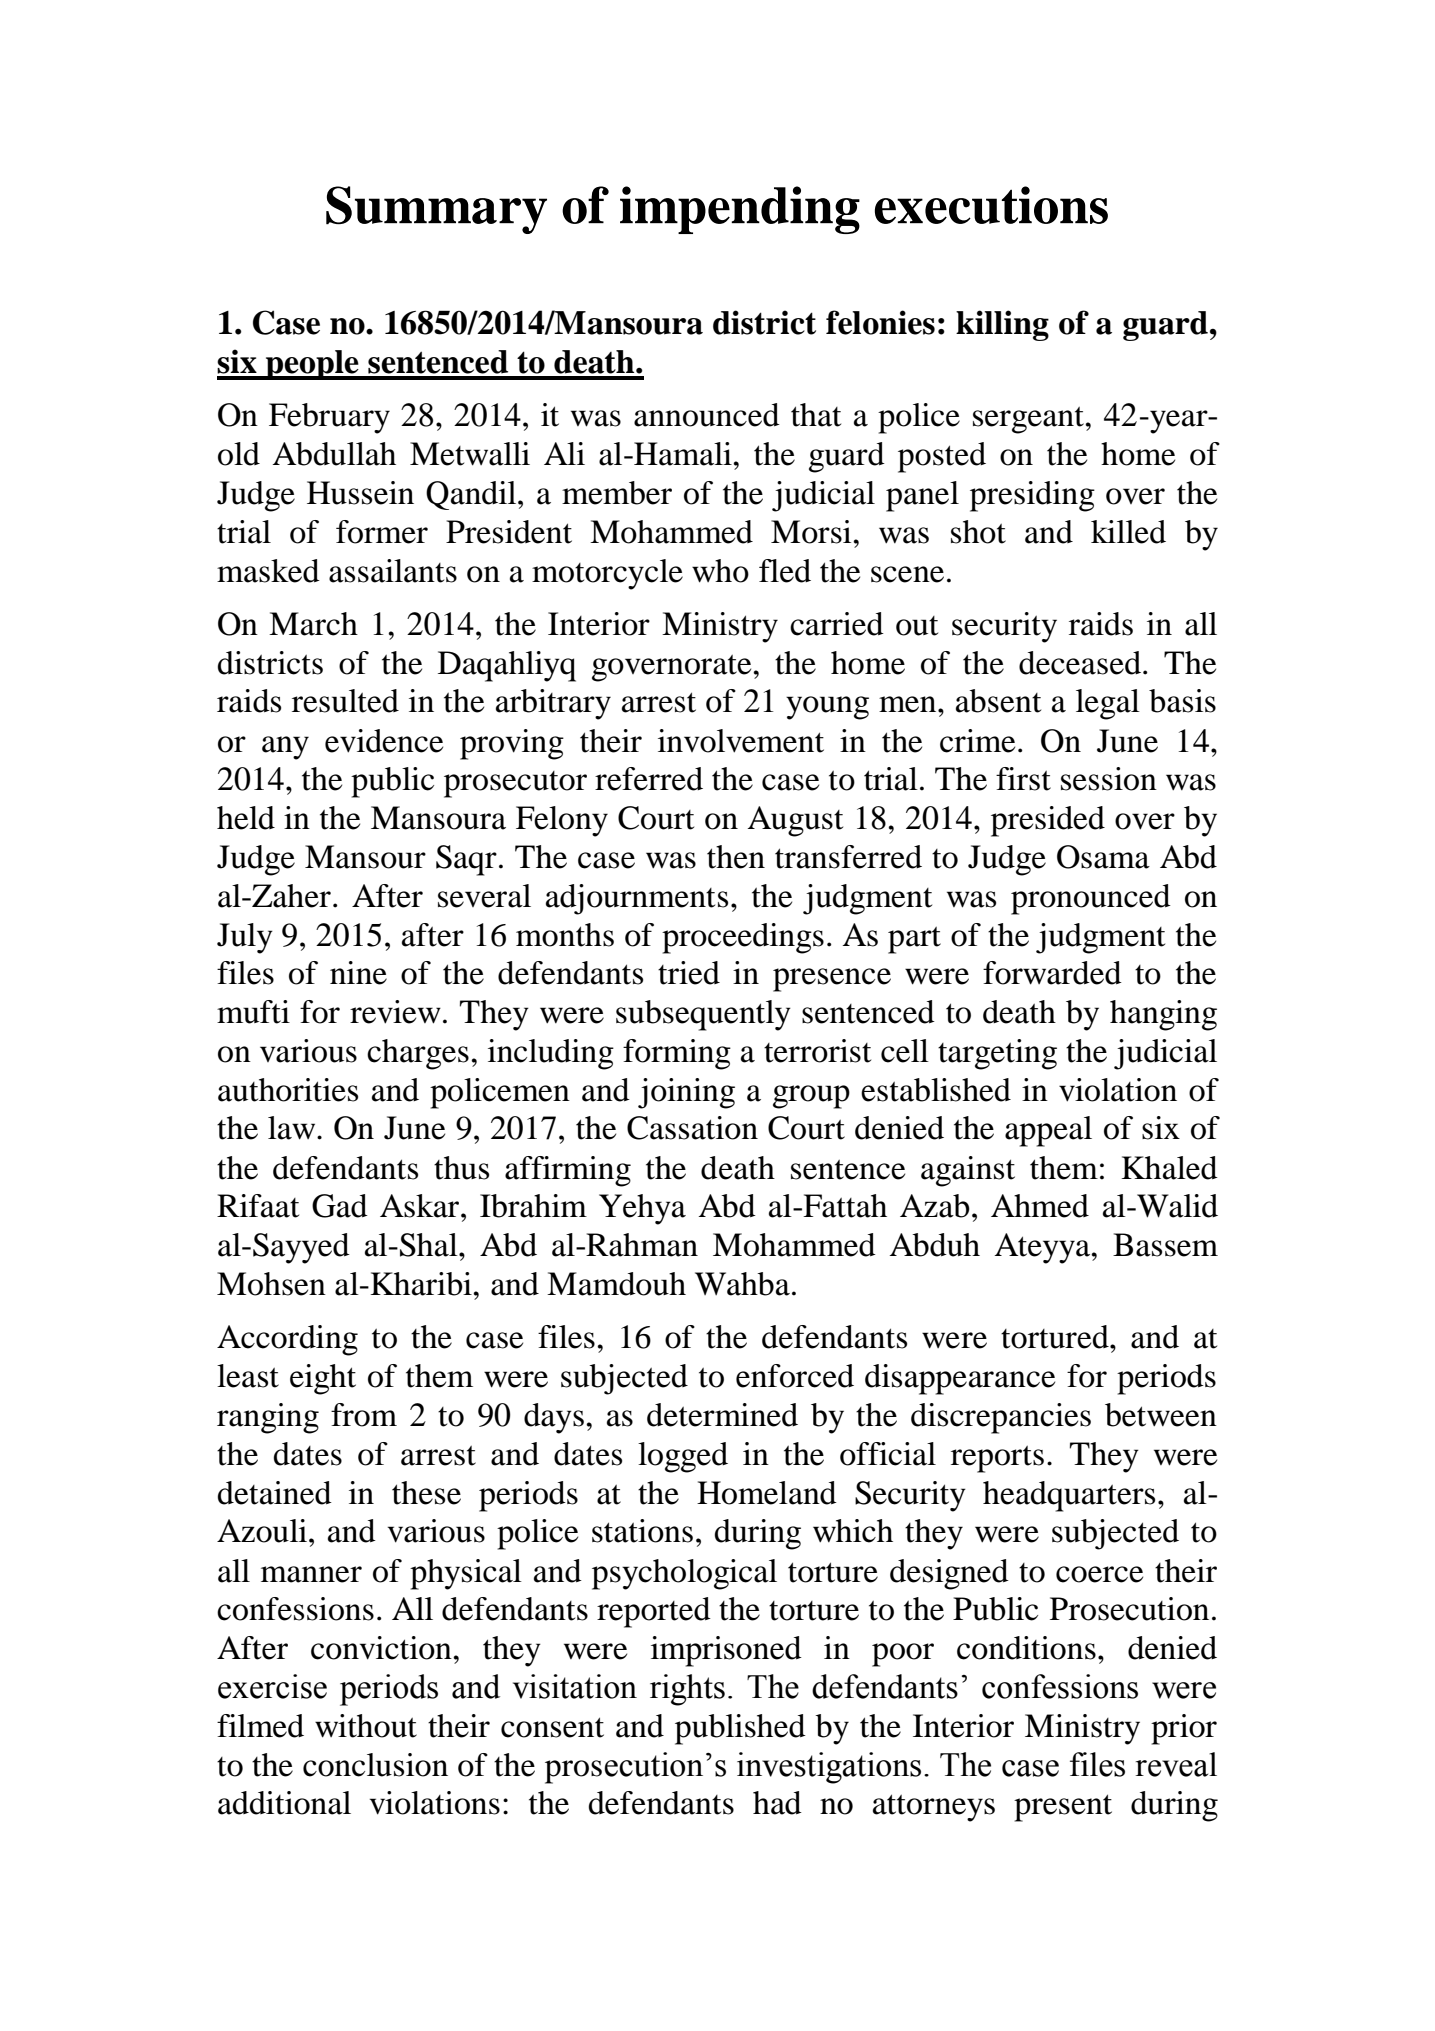 This screenshot has width=1435, height=2031. I want to click on executions, so click(991, 205).
